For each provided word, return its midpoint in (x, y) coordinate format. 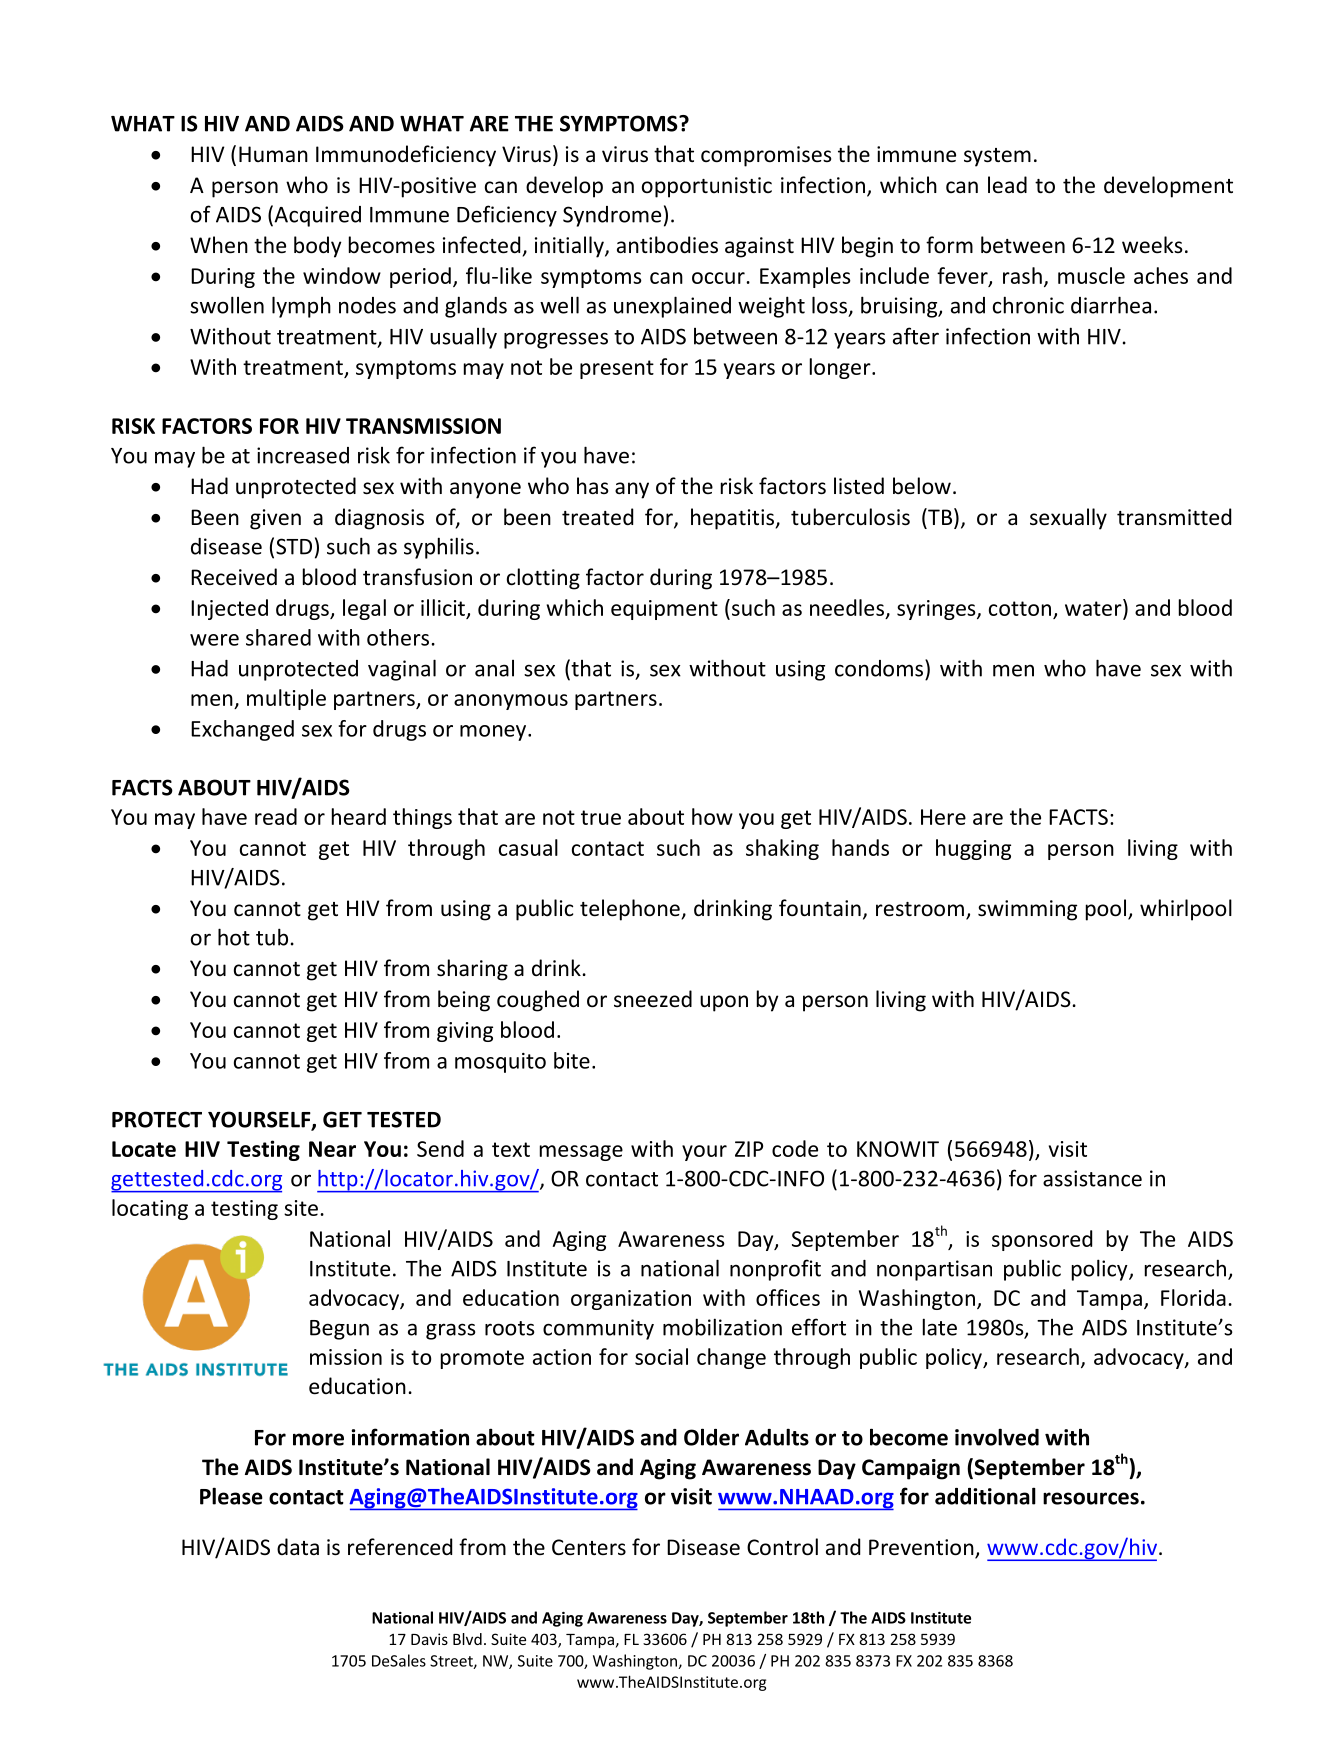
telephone (630, 910)
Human (273, 154)
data (298, 1546)
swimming (1027, 910)
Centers (589, 1547)
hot (234, 937)
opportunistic (707, 187)
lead (1007, 185)
